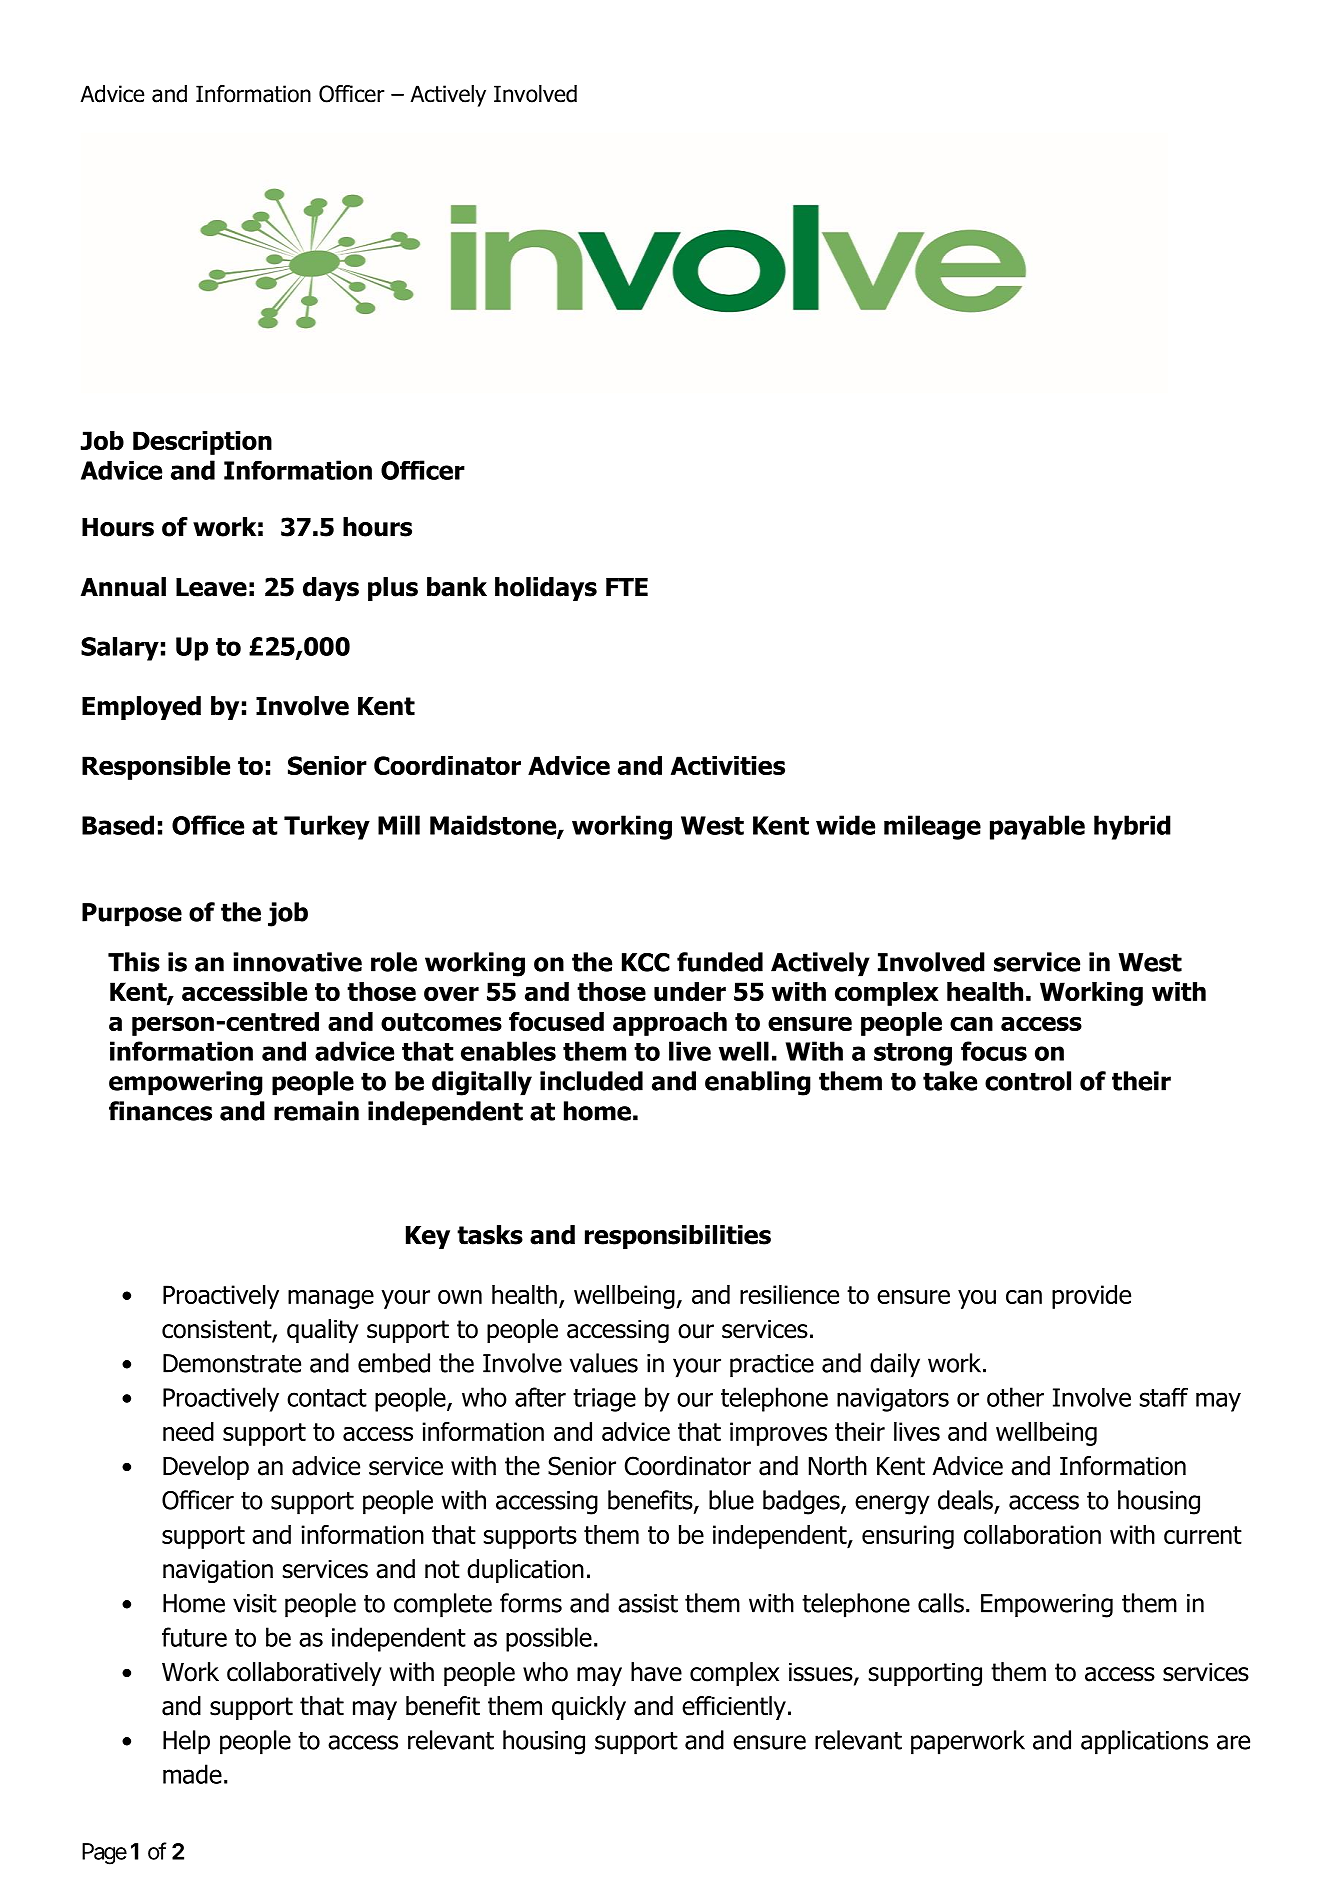  Describe the element at coordinates (331, 1299) in the screenshot. I see `manage` at that location.
